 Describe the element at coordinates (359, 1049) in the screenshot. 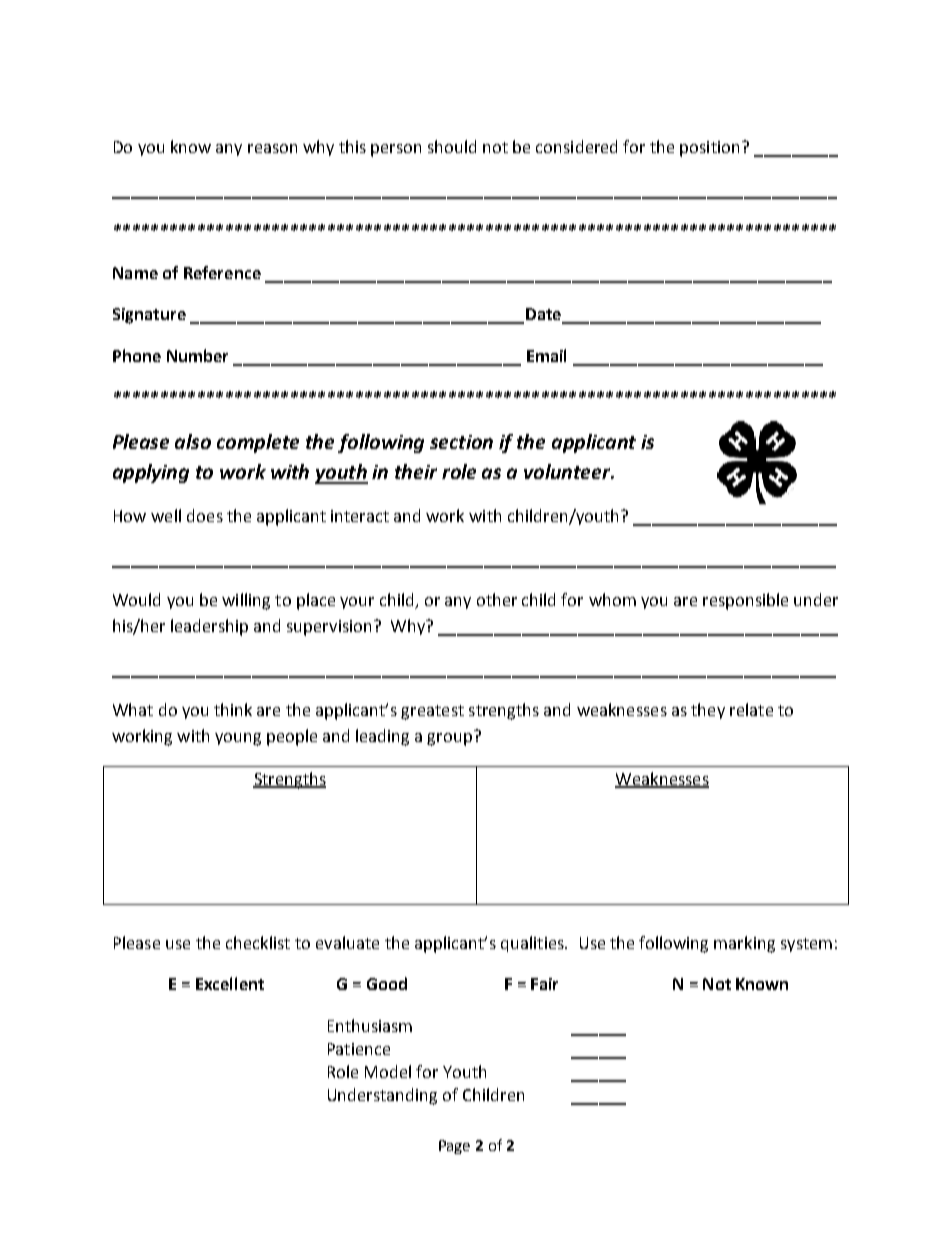

I see `Patience` at that location.
